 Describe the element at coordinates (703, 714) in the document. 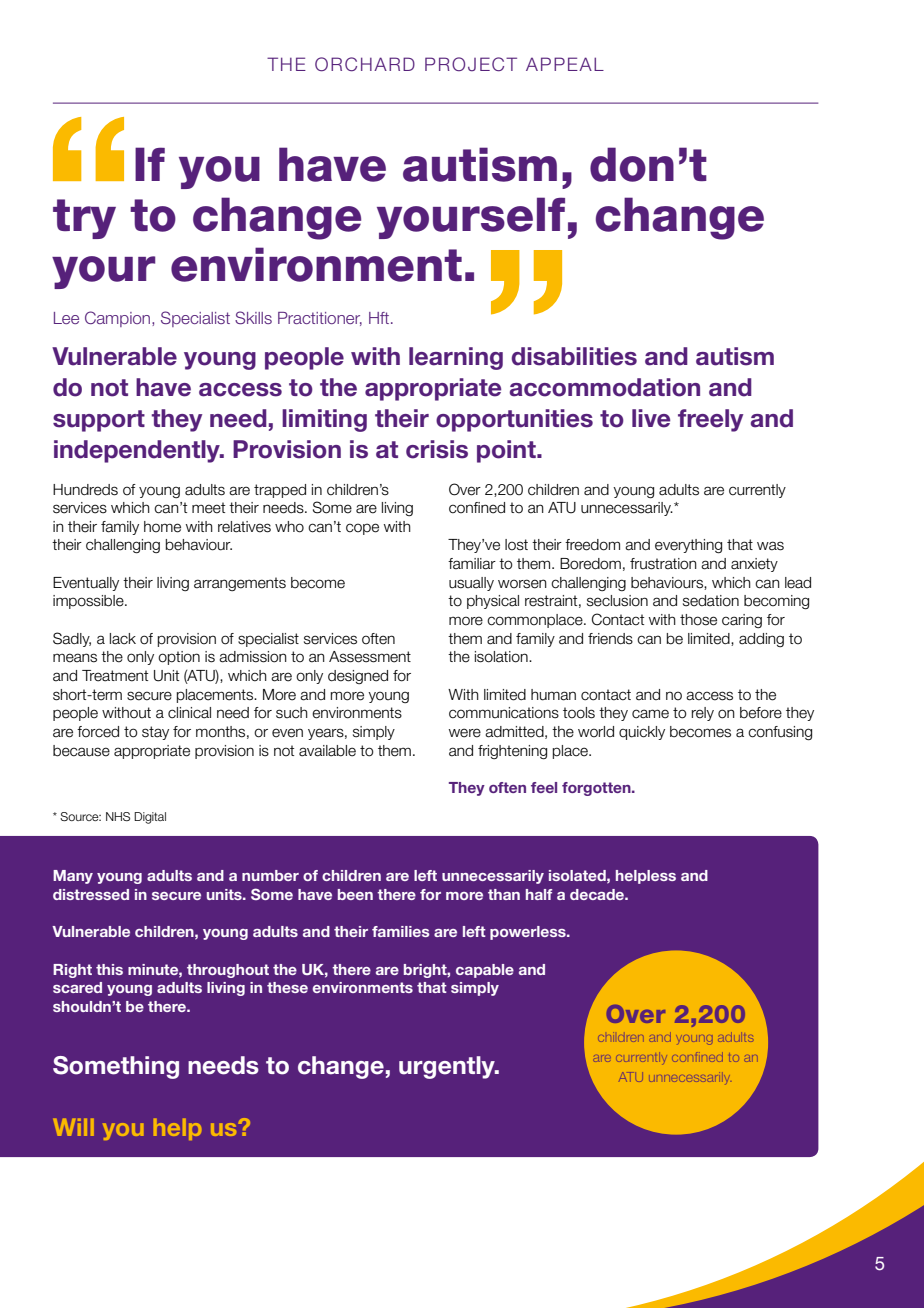

I see `rely` at that location.
